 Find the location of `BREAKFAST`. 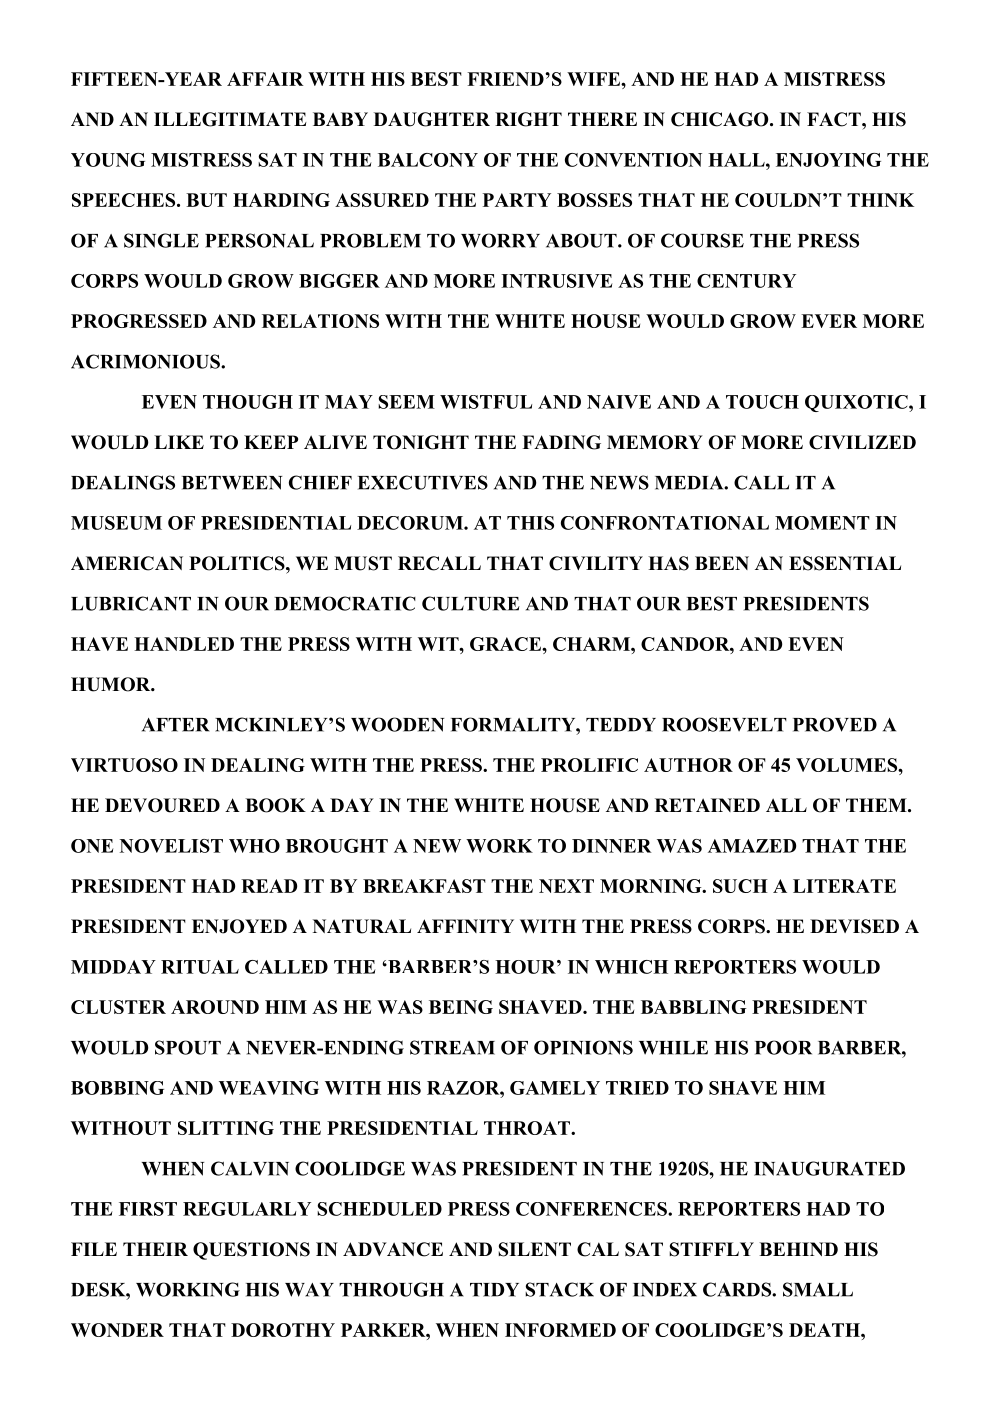

BREAKFAST is located at coordinates (424, 886).
